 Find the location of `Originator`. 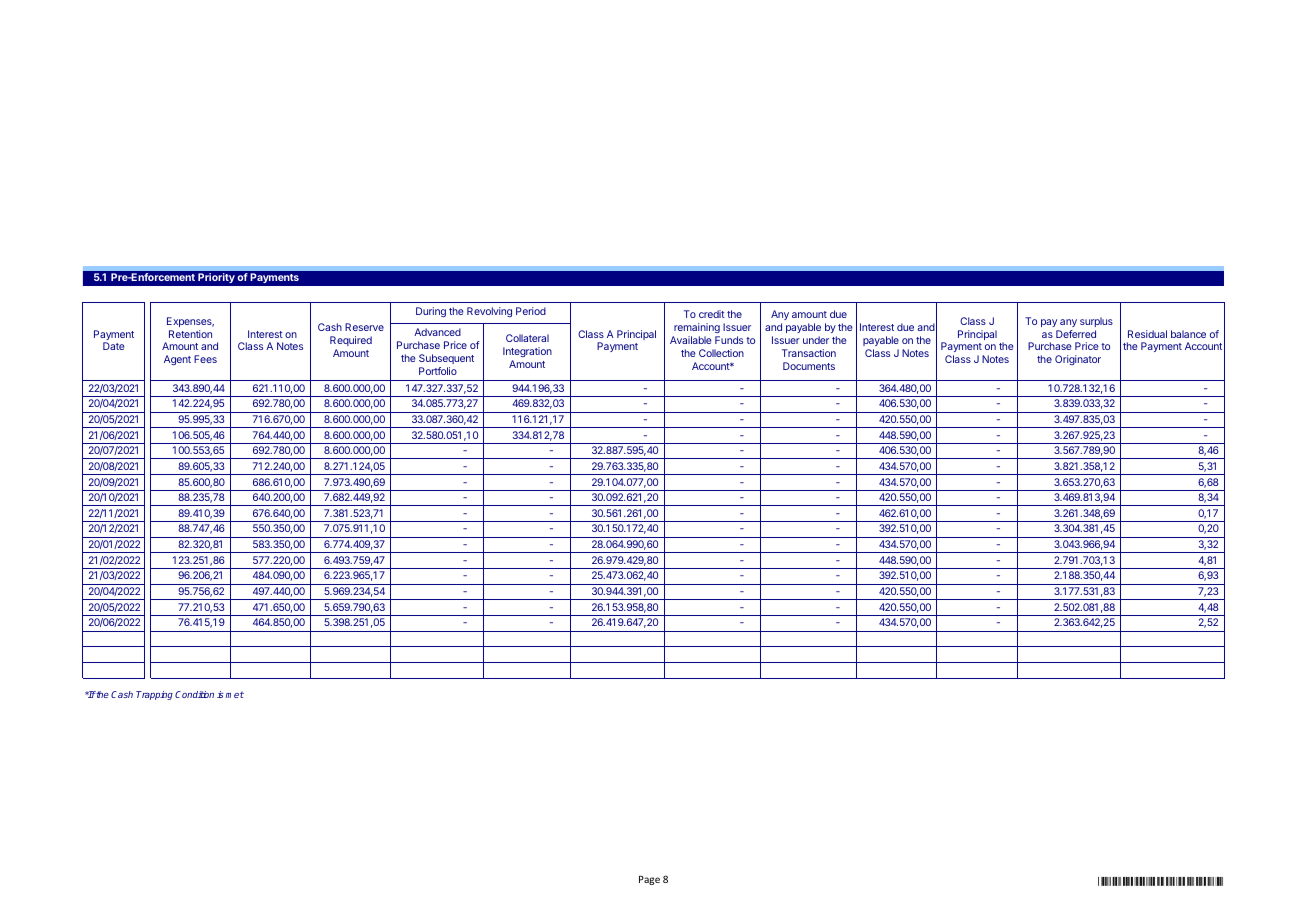

Originator is located at coordinates (1078, 360).
